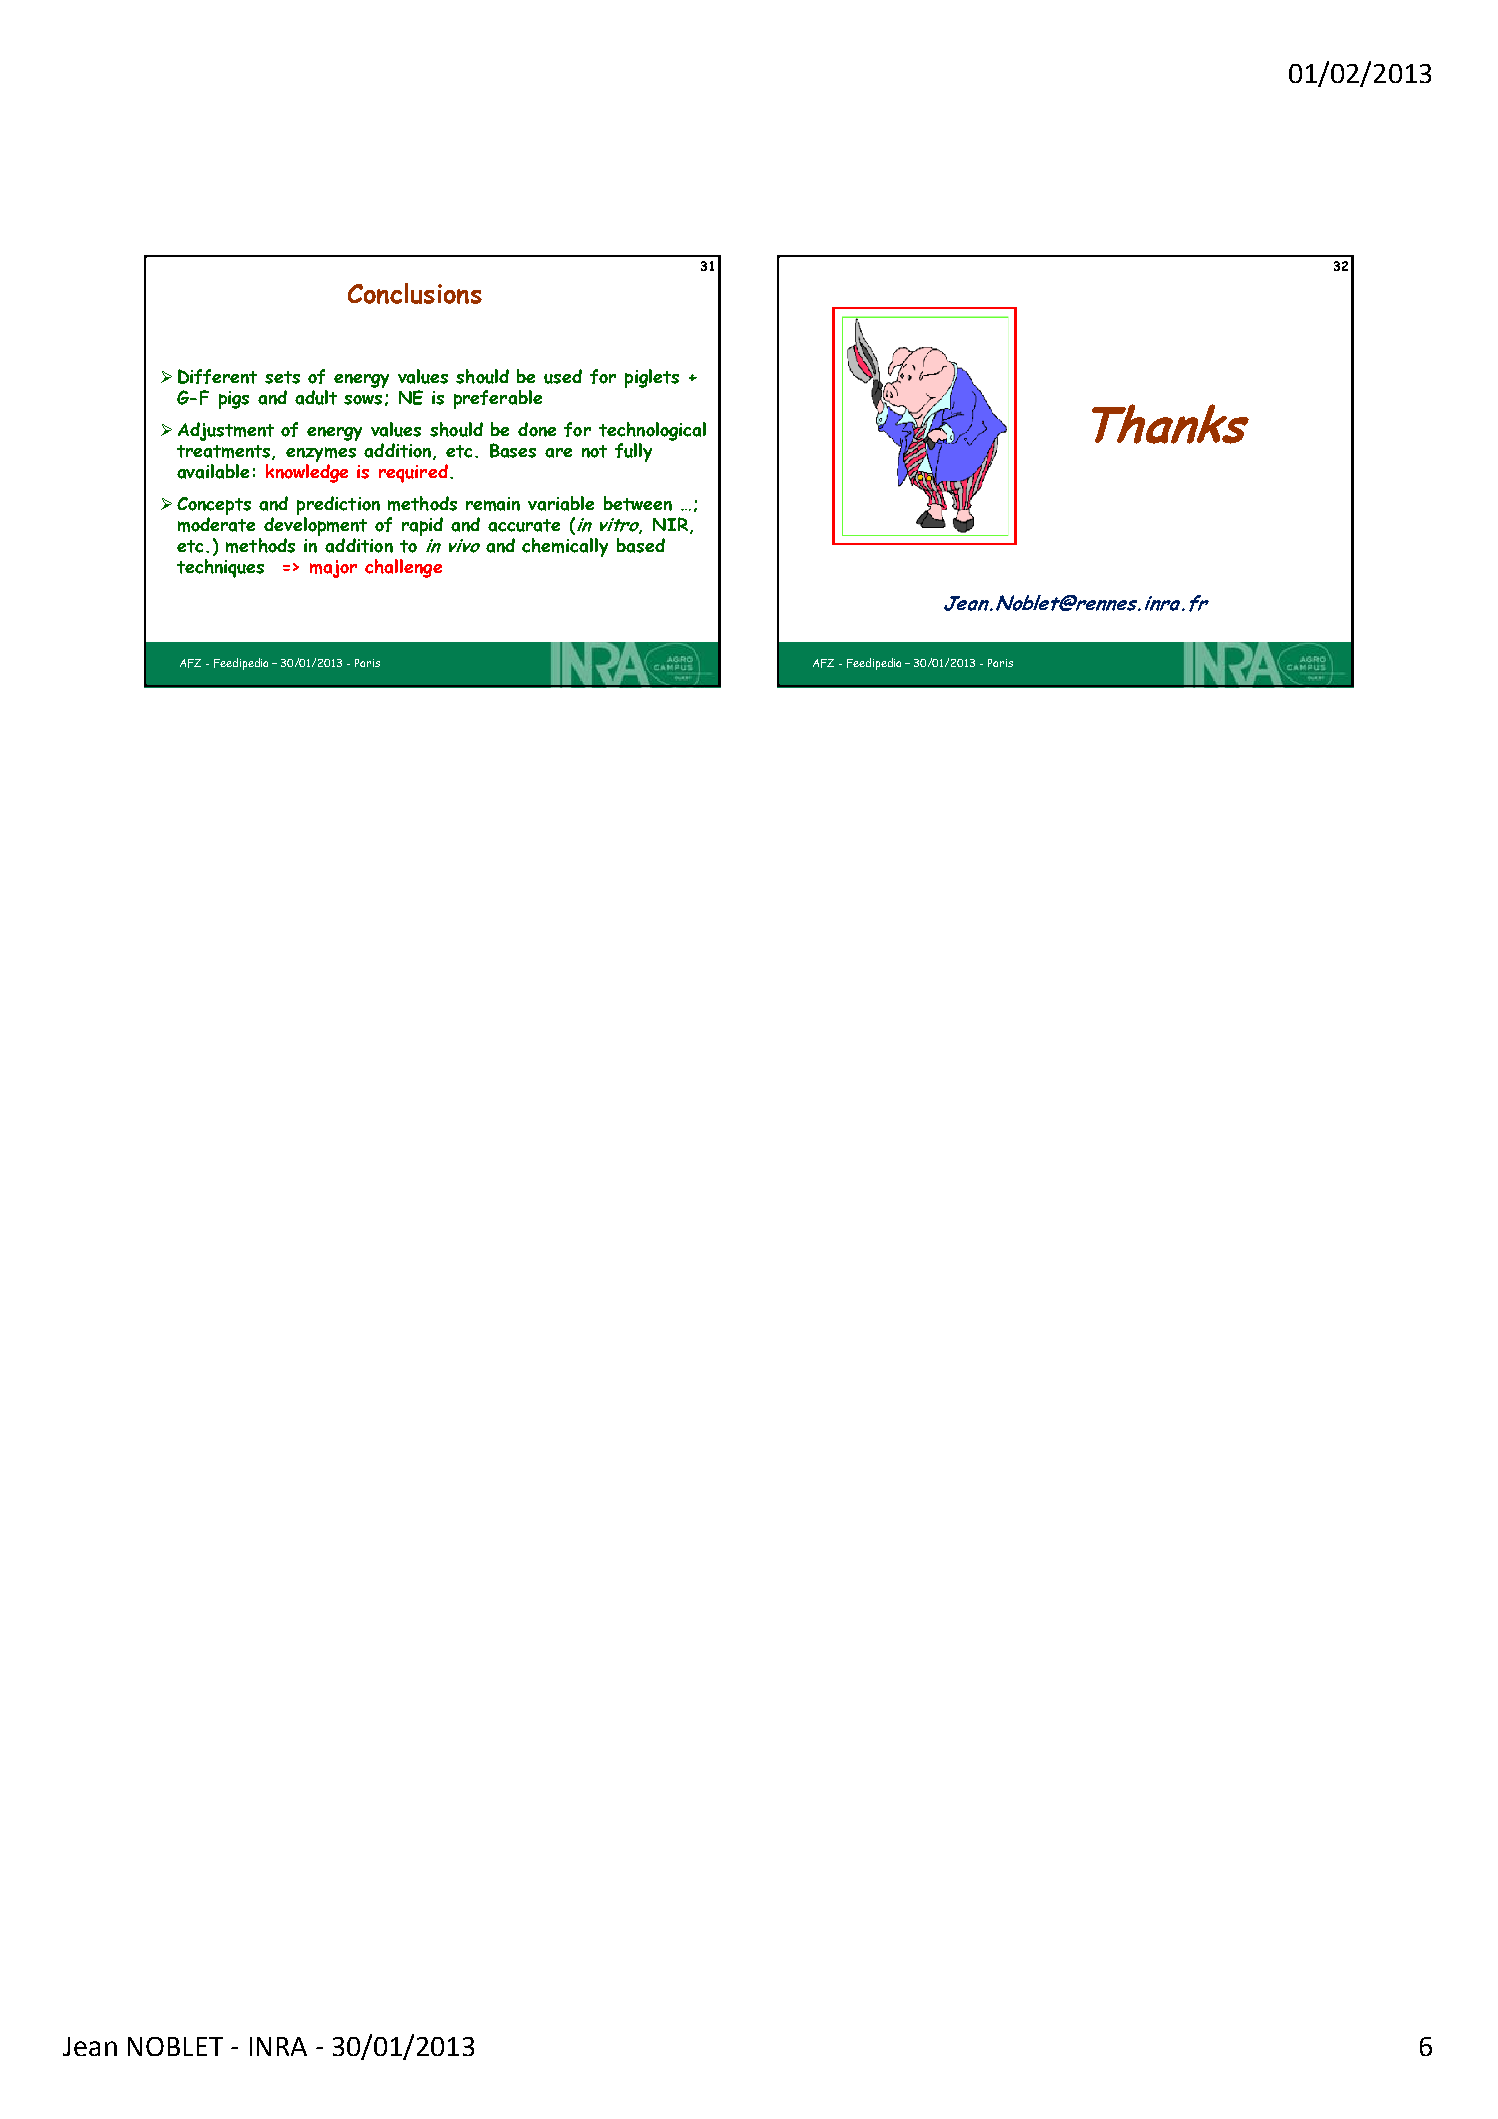  I want to click on done, so click(537, 429).
